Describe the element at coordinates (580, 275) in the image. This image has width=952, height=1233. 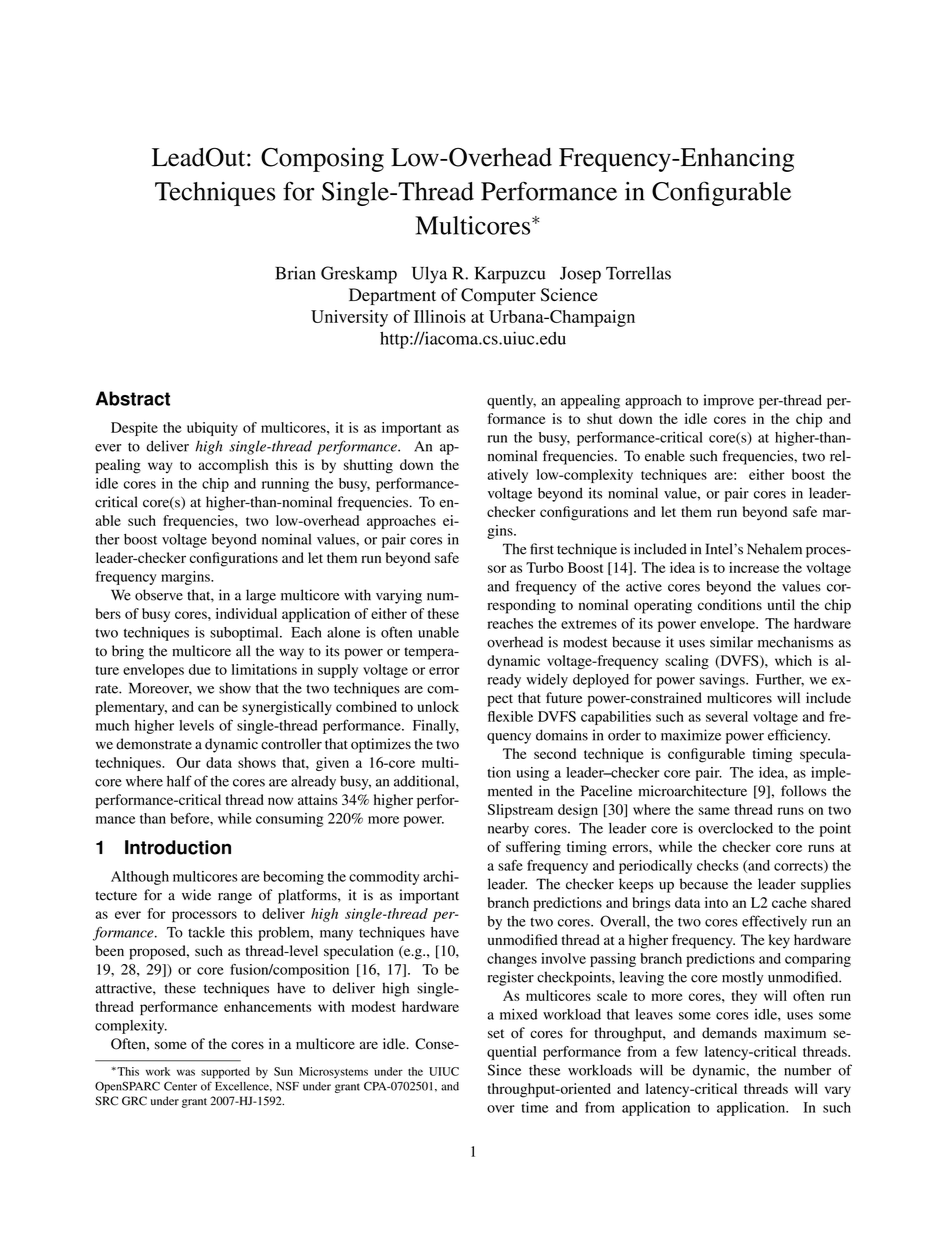
I see `Josep` at that location.
